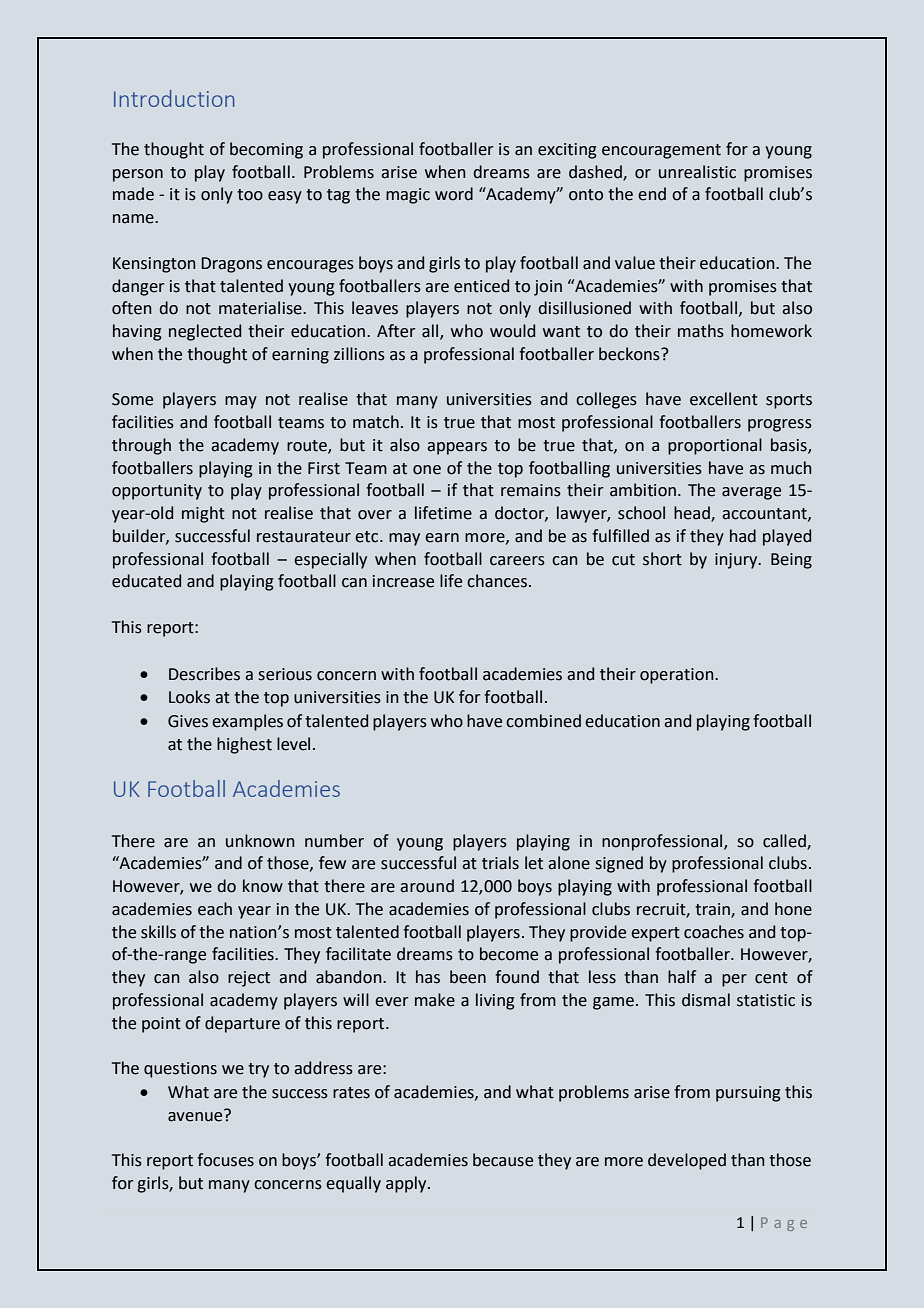 Image resolution: width=924 pixels, height=1308 pixels. I want to click on highest, so click(244, 745).
